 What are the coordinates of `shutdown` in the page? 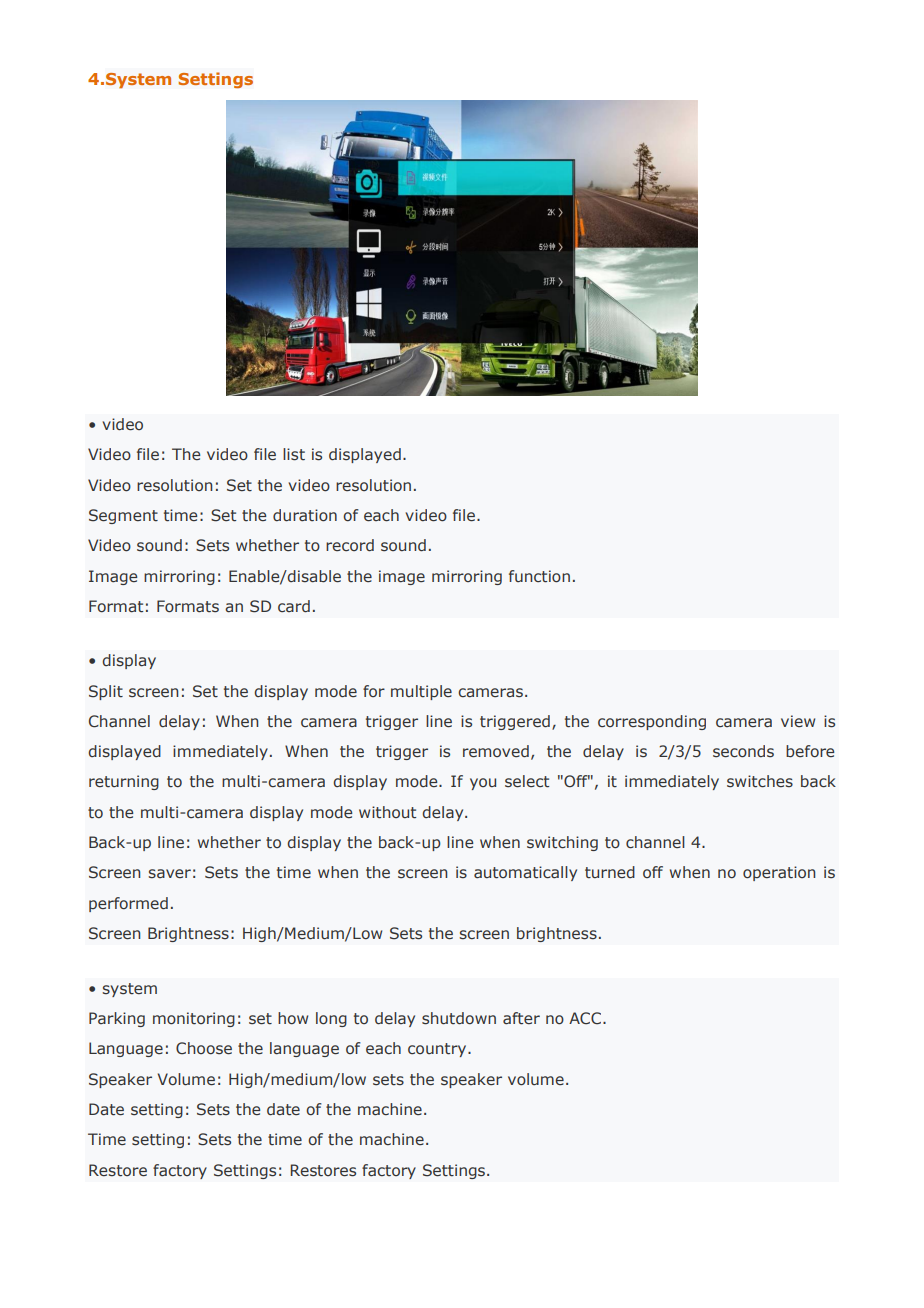 It's located at (459, 1018).
